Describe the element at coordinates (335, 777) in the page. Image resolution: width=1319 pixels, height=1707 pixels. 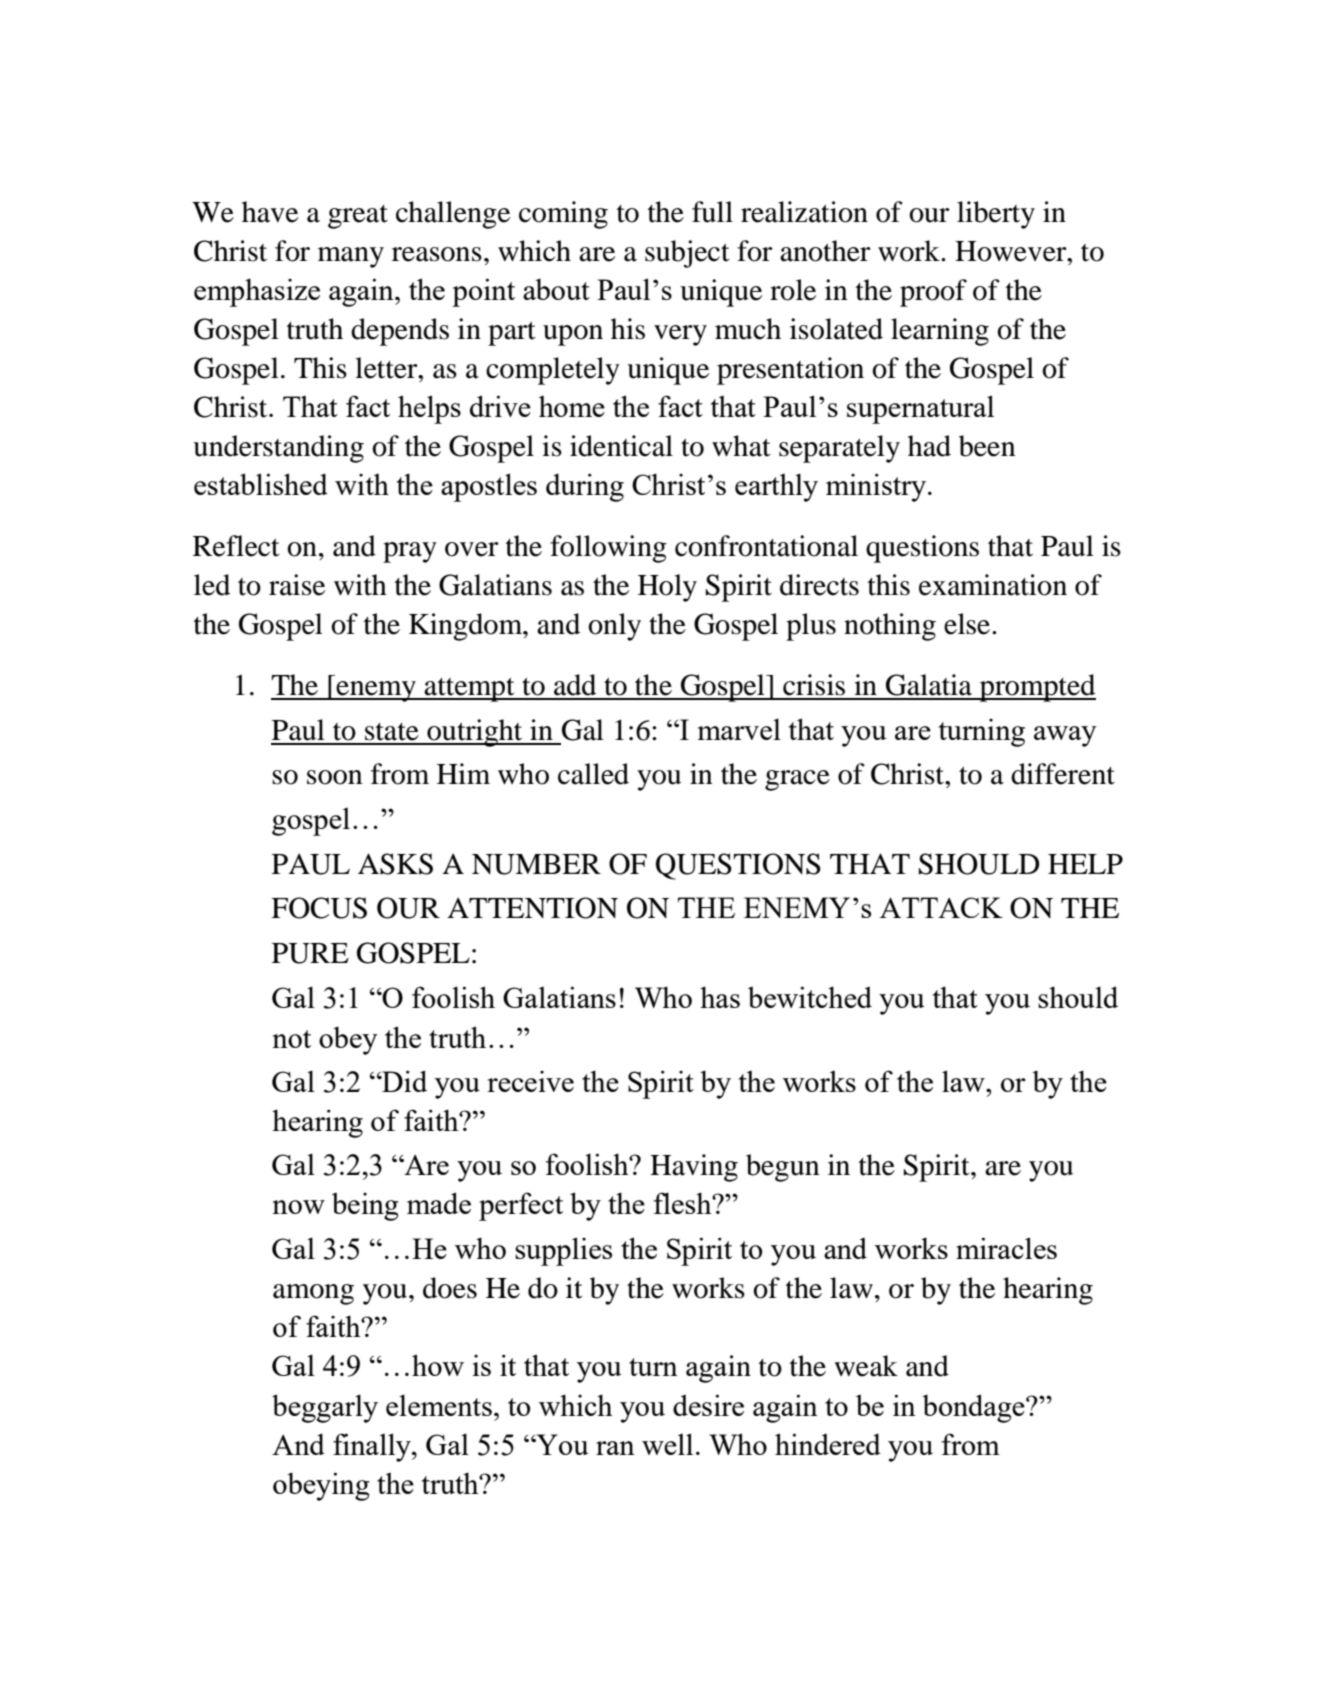
I see `soon` at that location.
